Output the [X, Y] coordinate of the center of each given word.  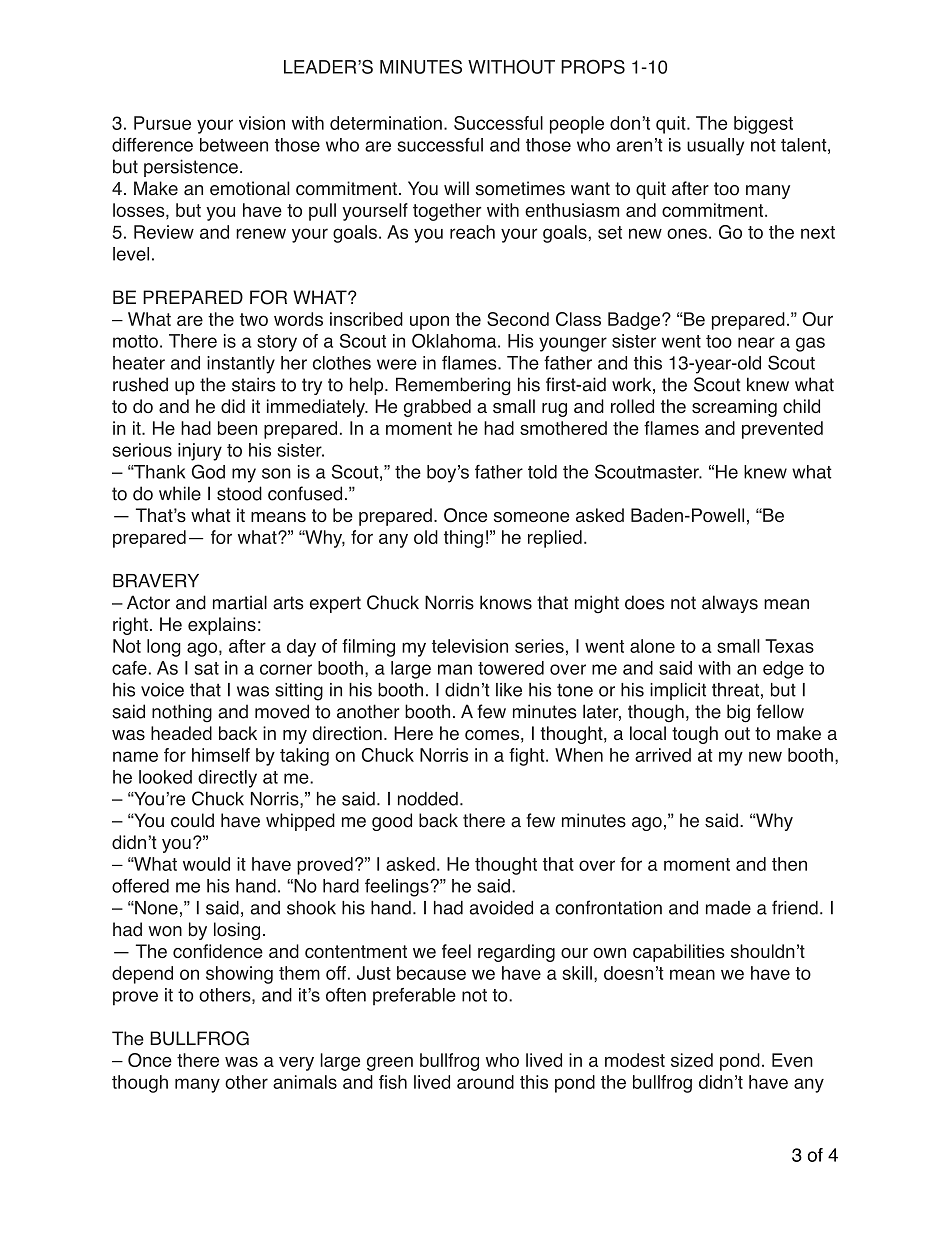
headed [181, 733]
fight [528, 757]
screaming [734, 408]
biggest [763, 125]
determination [386, 123]
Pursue [162, 123]
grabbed [437, 408]
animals [305, 1082]
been [237, 428]
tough [695, 735]
